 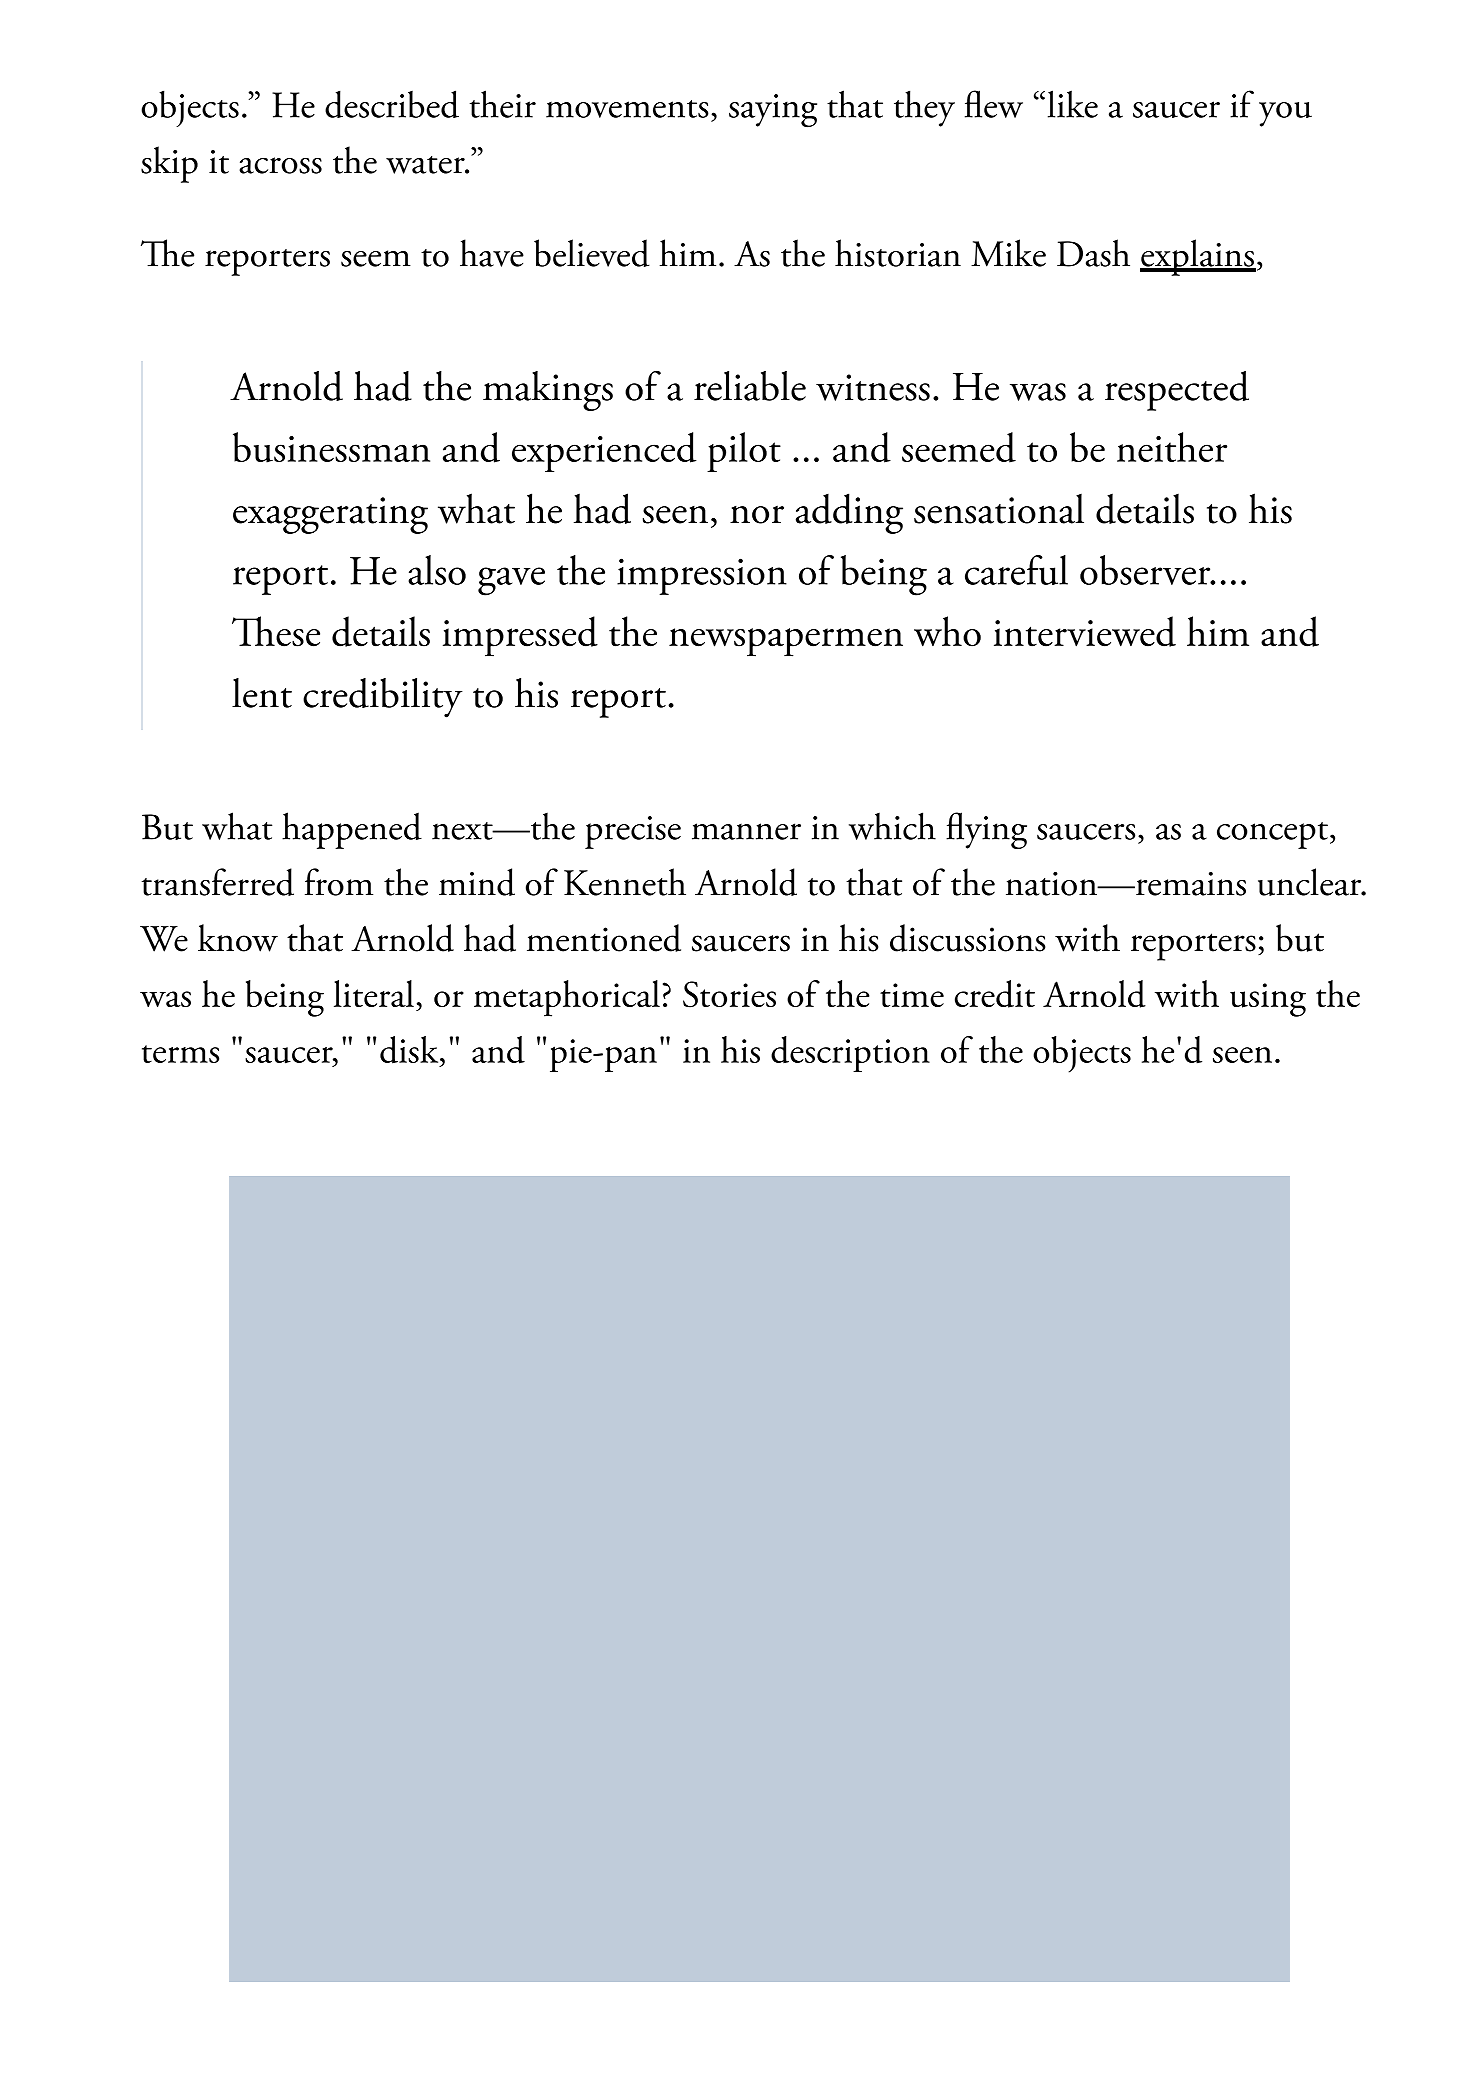 What do you see at coordinates (746, 831) in the screenshot?
I see `manner` at bounding box center [746, 831].
